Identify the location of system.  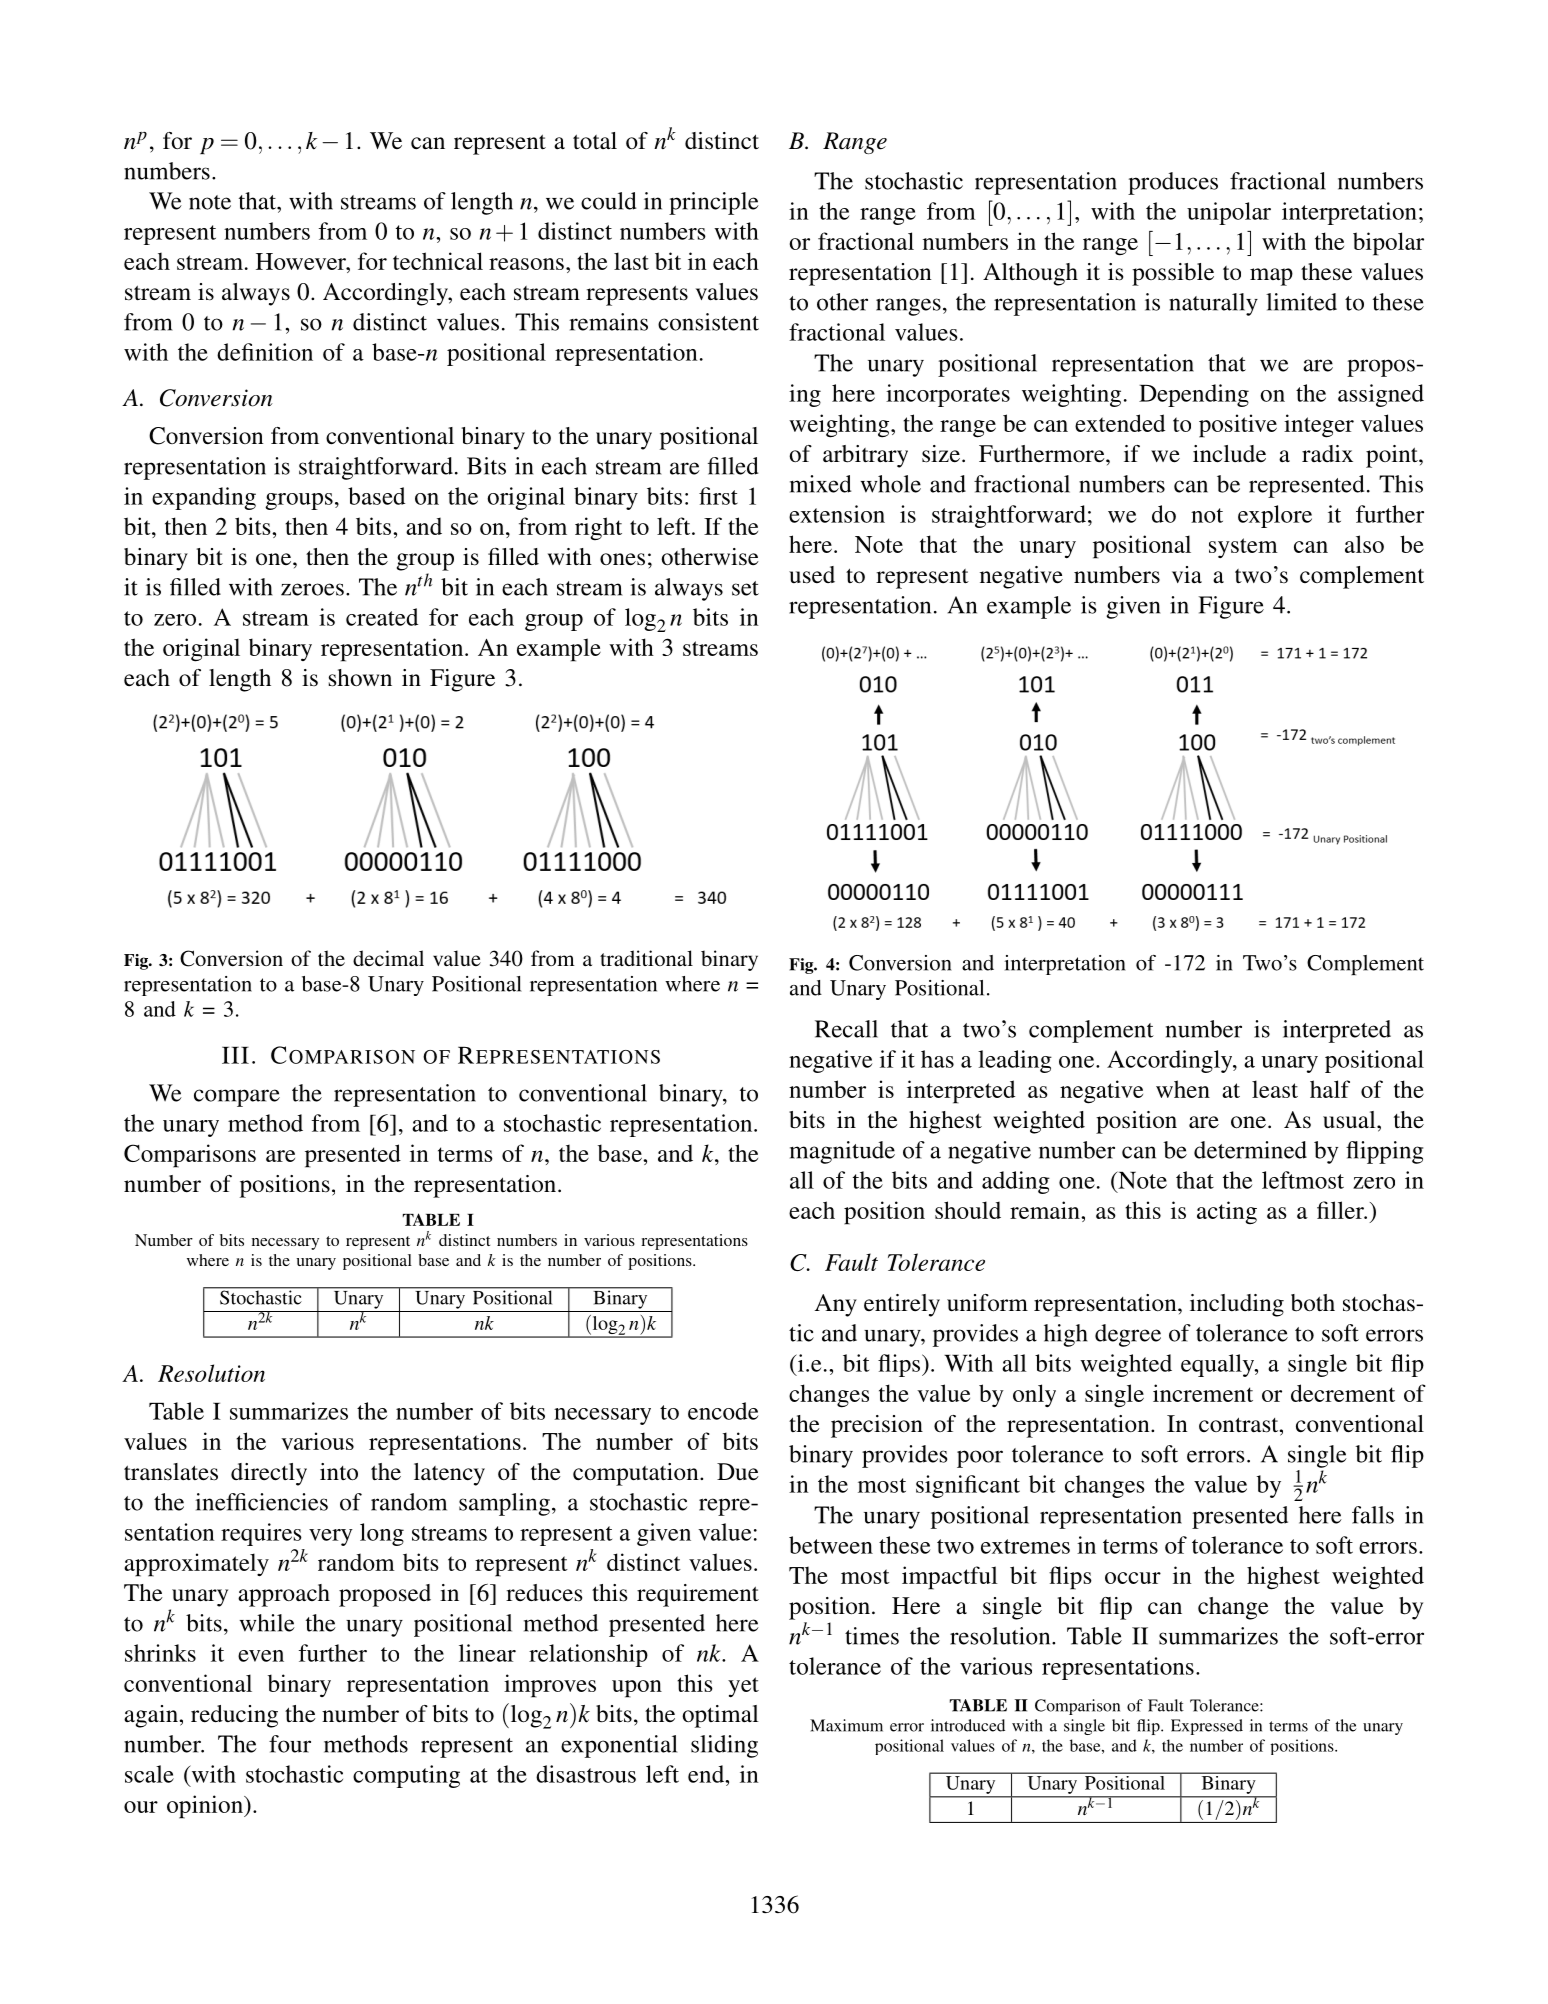
(1243, 548).
